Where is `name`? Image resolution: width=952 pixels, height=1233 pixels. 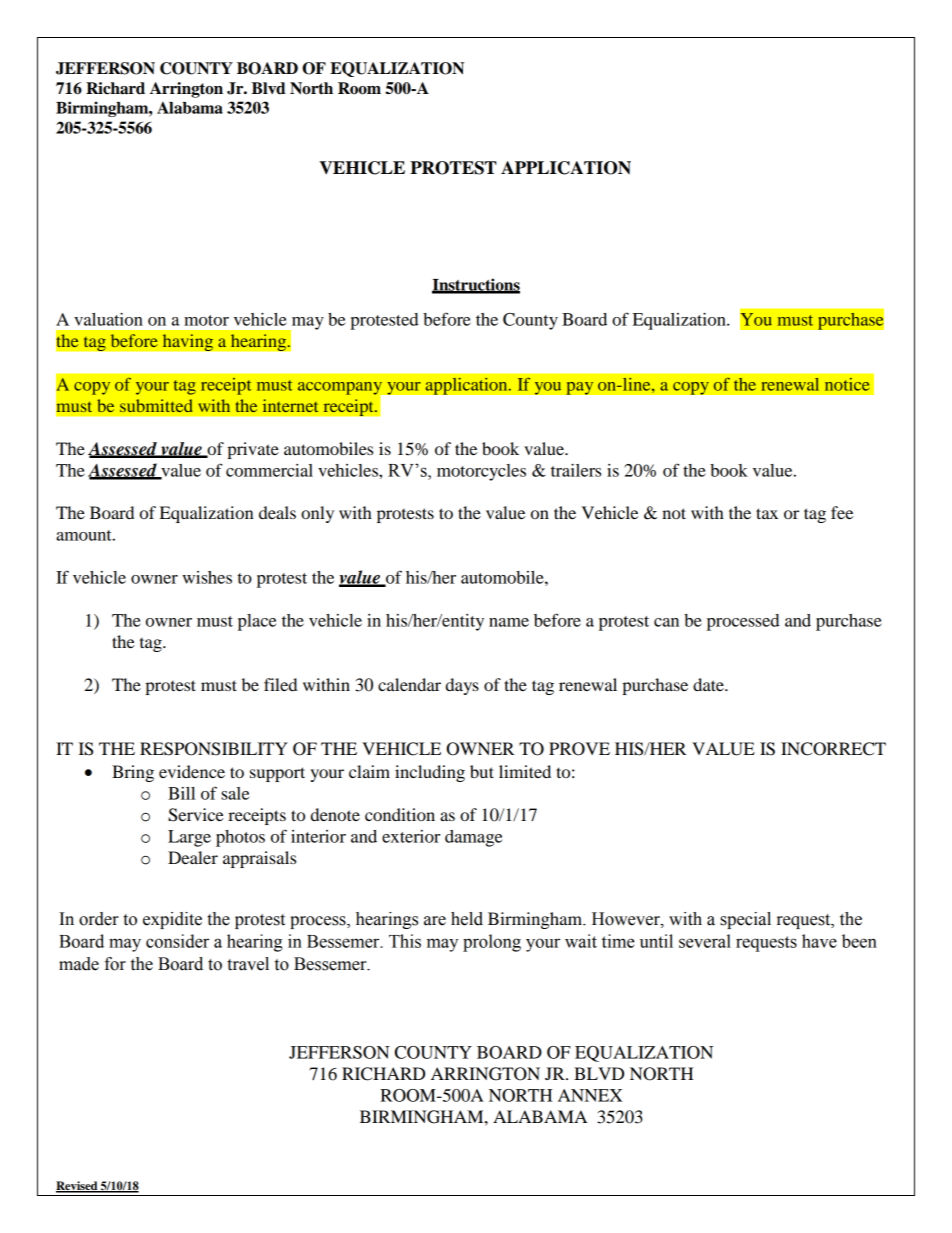
name is located at coordinates (509, 622).
